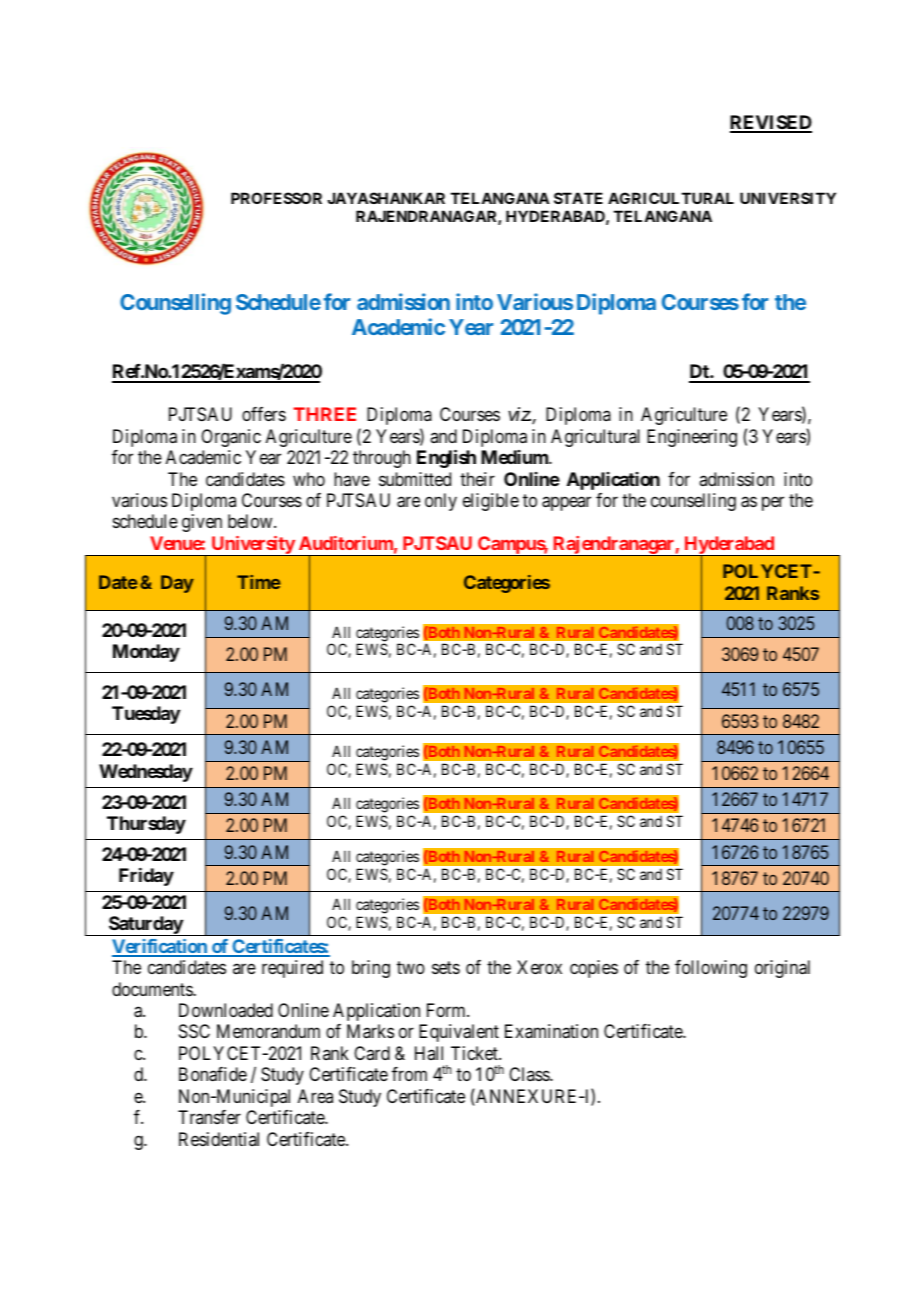 The height and width of the screenshot is (1308, 924). I want to click on Organic, so click(231, 438).
